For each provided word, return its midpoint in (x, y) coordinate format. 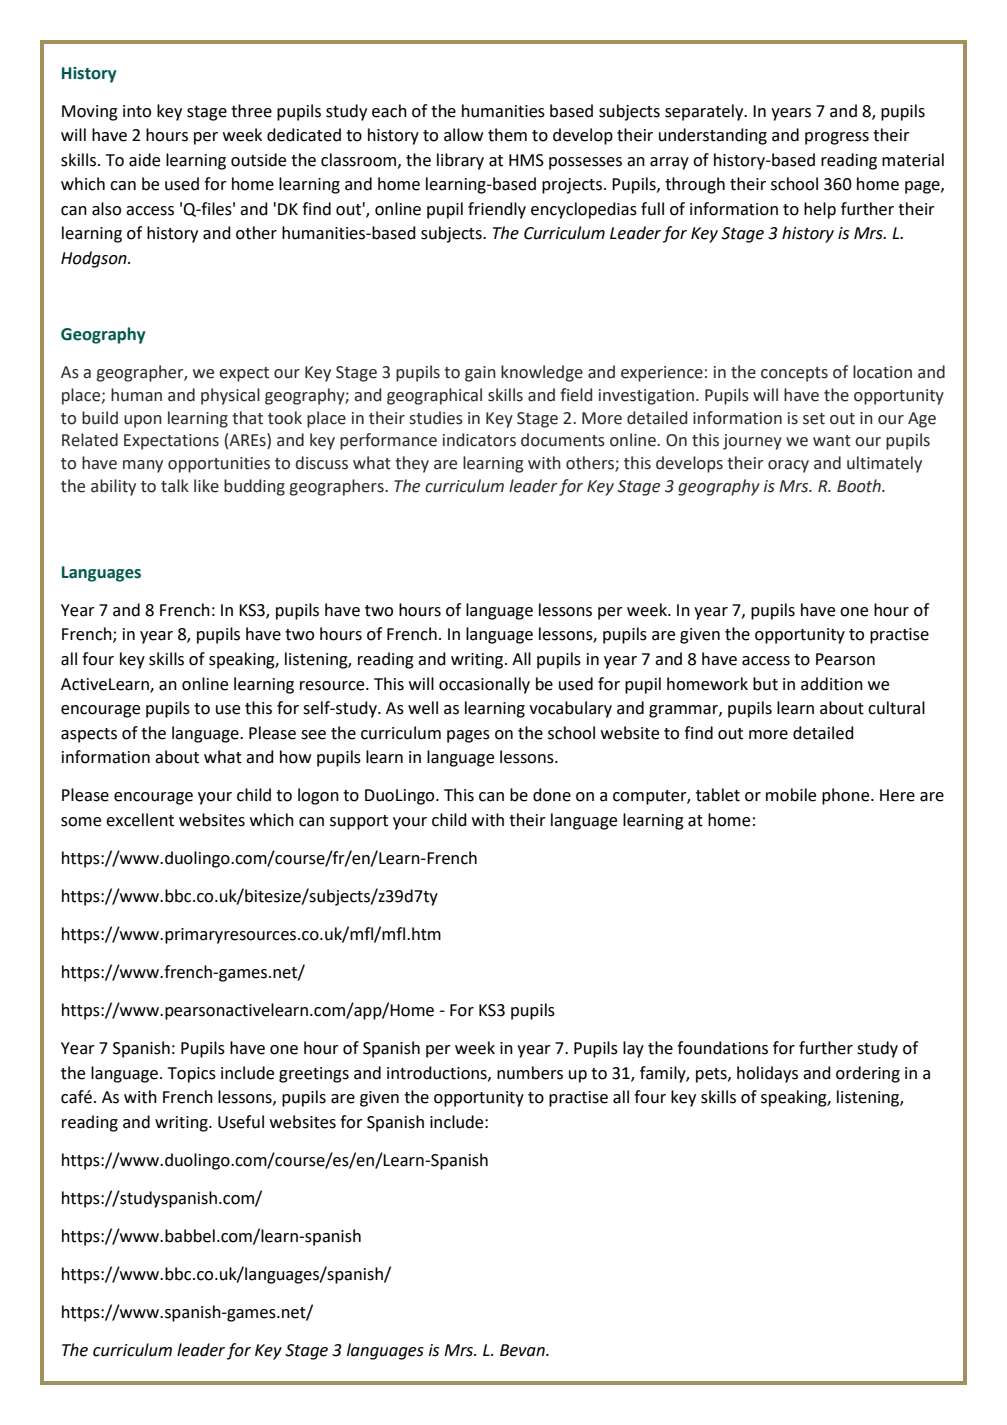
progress (837, 138)
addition (832, 684)
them (507, 135)
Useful (241, 1122)
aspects (89, 735)
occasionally (484, 685)
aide (144, 160)
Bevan (523, 1350)
